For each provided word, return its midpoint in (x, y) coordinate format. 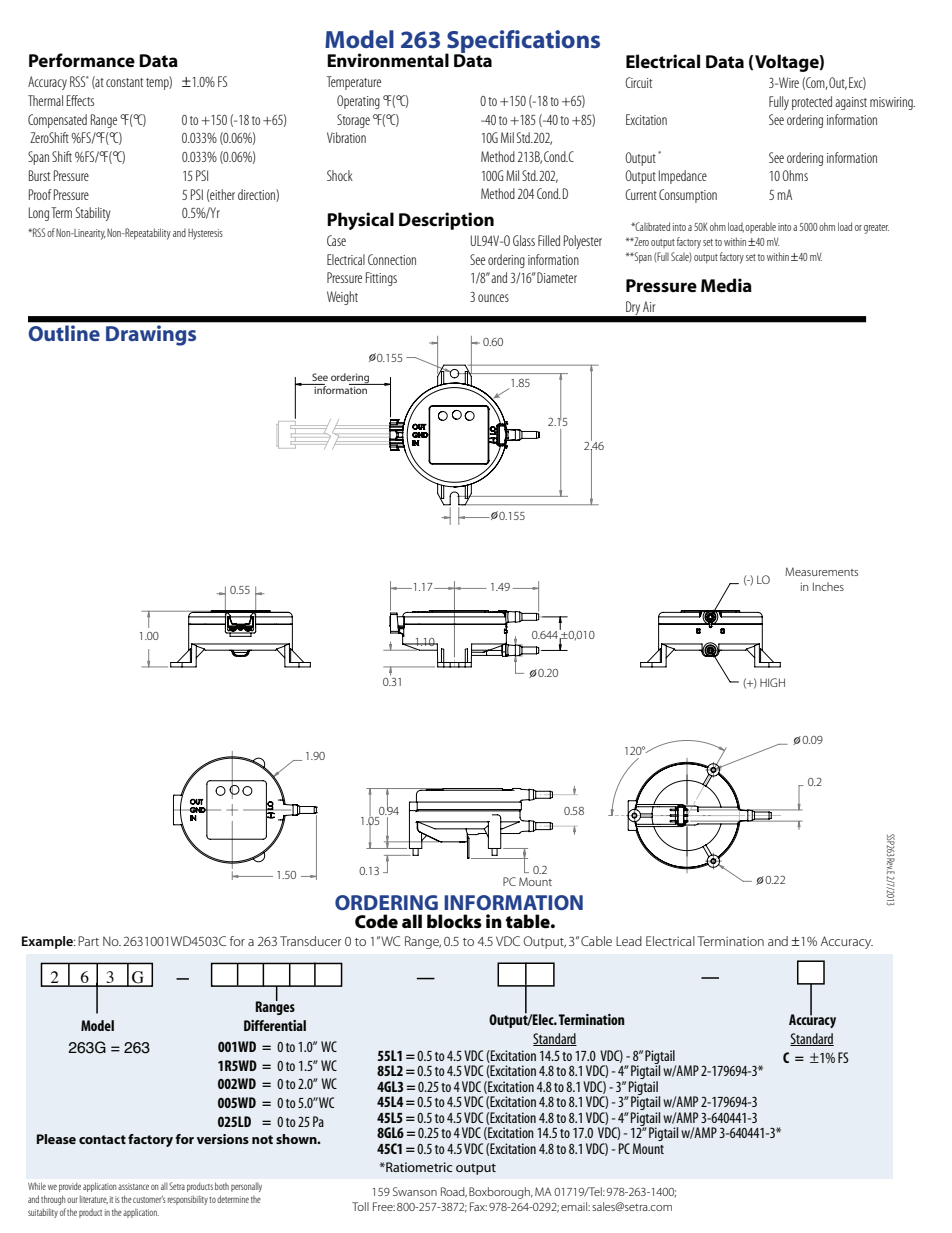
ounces (493, 298)
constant (124, 82)
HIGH (772, 682)
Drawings (151, 335)
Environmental (388, 60)
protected (812, 103)
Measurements (821, 571)
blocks (454, 921)
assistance (133, 1186)
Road (454, 1192)
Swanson (415, 1191)
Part (88, 941)
